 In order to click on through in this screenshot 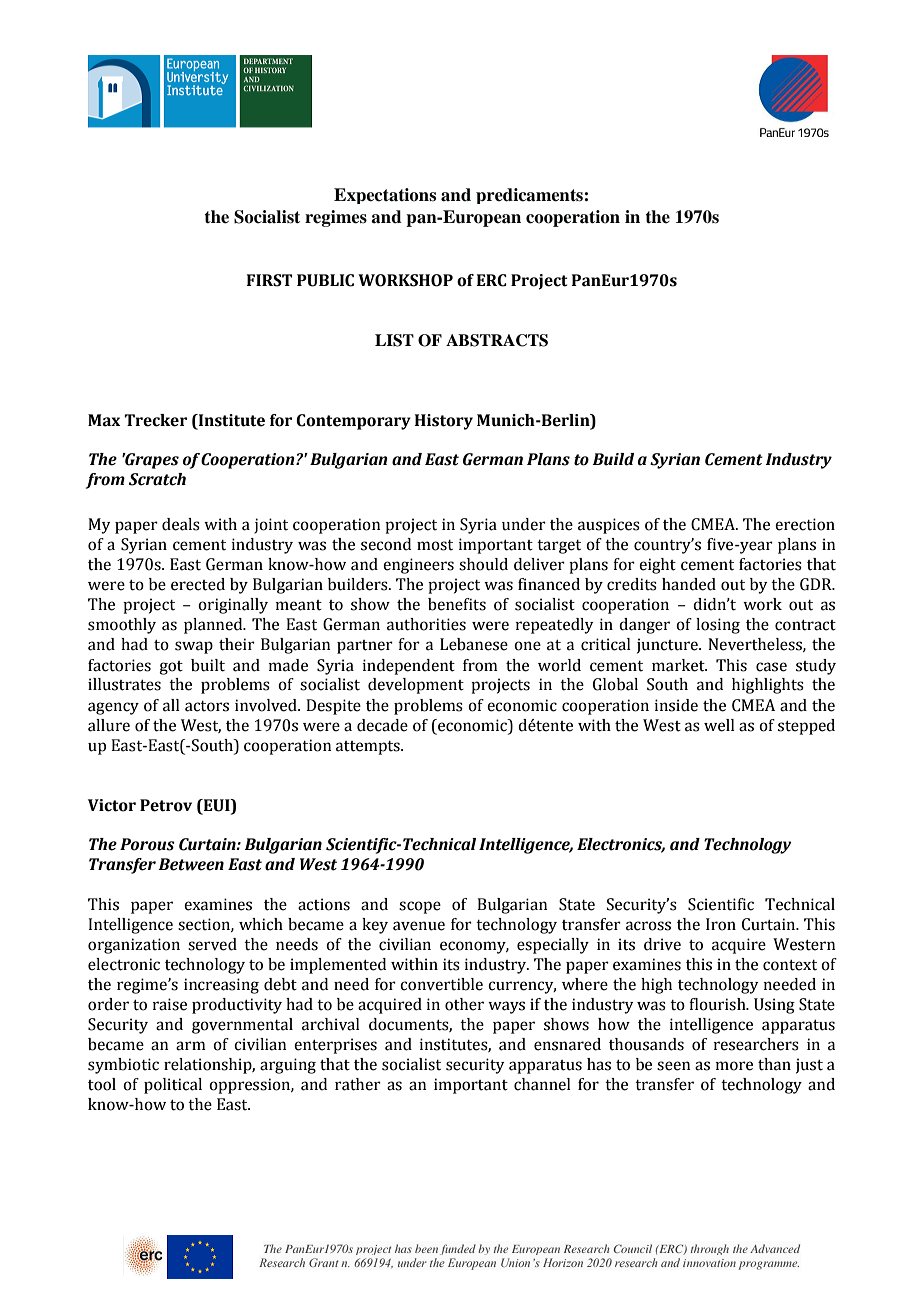, I will do `click(710, 1249)`.
